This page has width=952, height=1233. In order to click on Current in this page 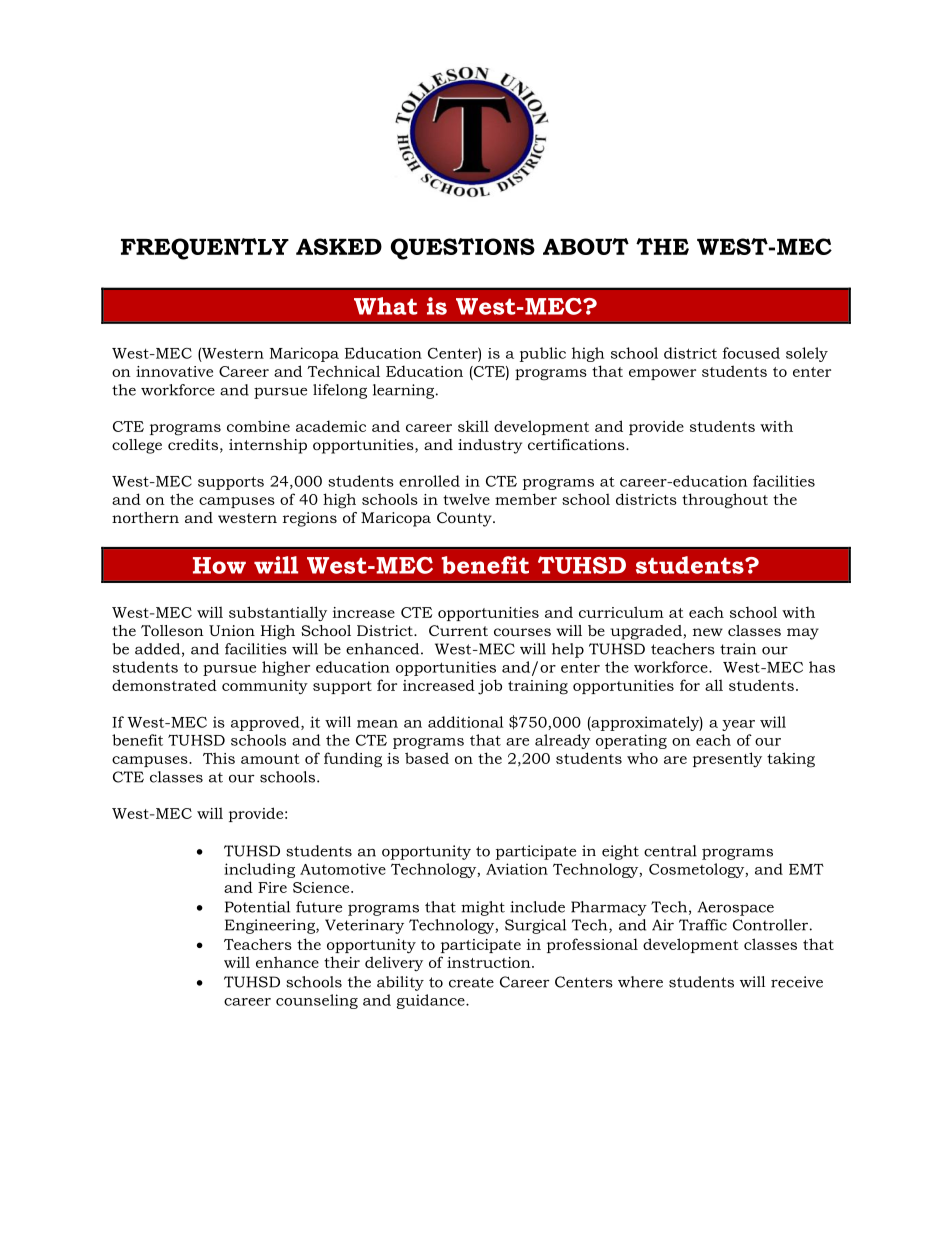, I will do `click(458, 630)`.
